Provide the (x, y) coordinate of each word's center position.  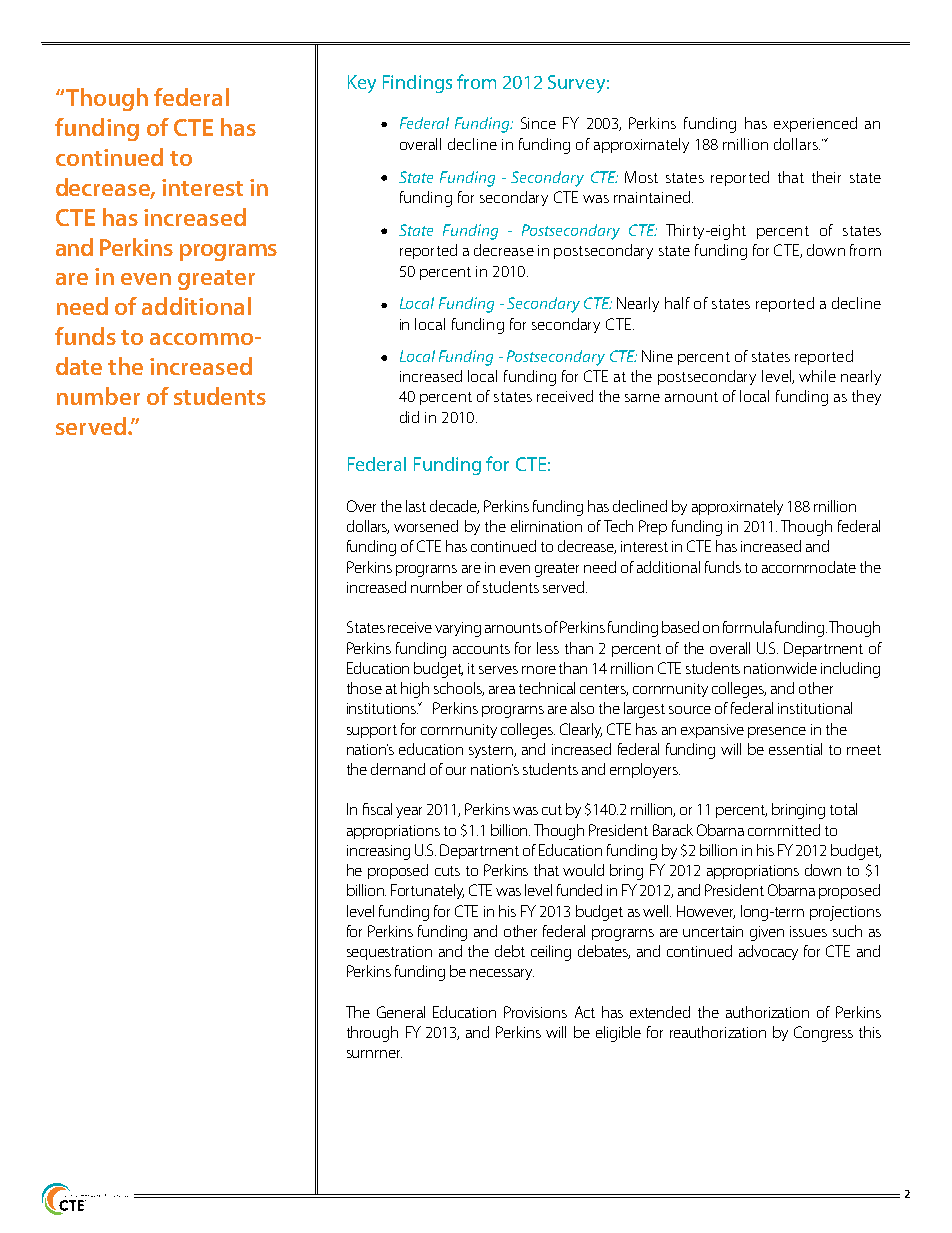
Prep (653, 527)
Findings (417, 84)
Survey (576, 84)
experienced (815, 124)
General (401, 1012)
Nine (657, 356)
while (817, 376)
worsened (426, 526)
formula (747, 627)
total (843, 809)
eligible (618, 1034)
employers (645, 770)
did (409, 417)
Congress (823, 1034)
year (409, 812)
